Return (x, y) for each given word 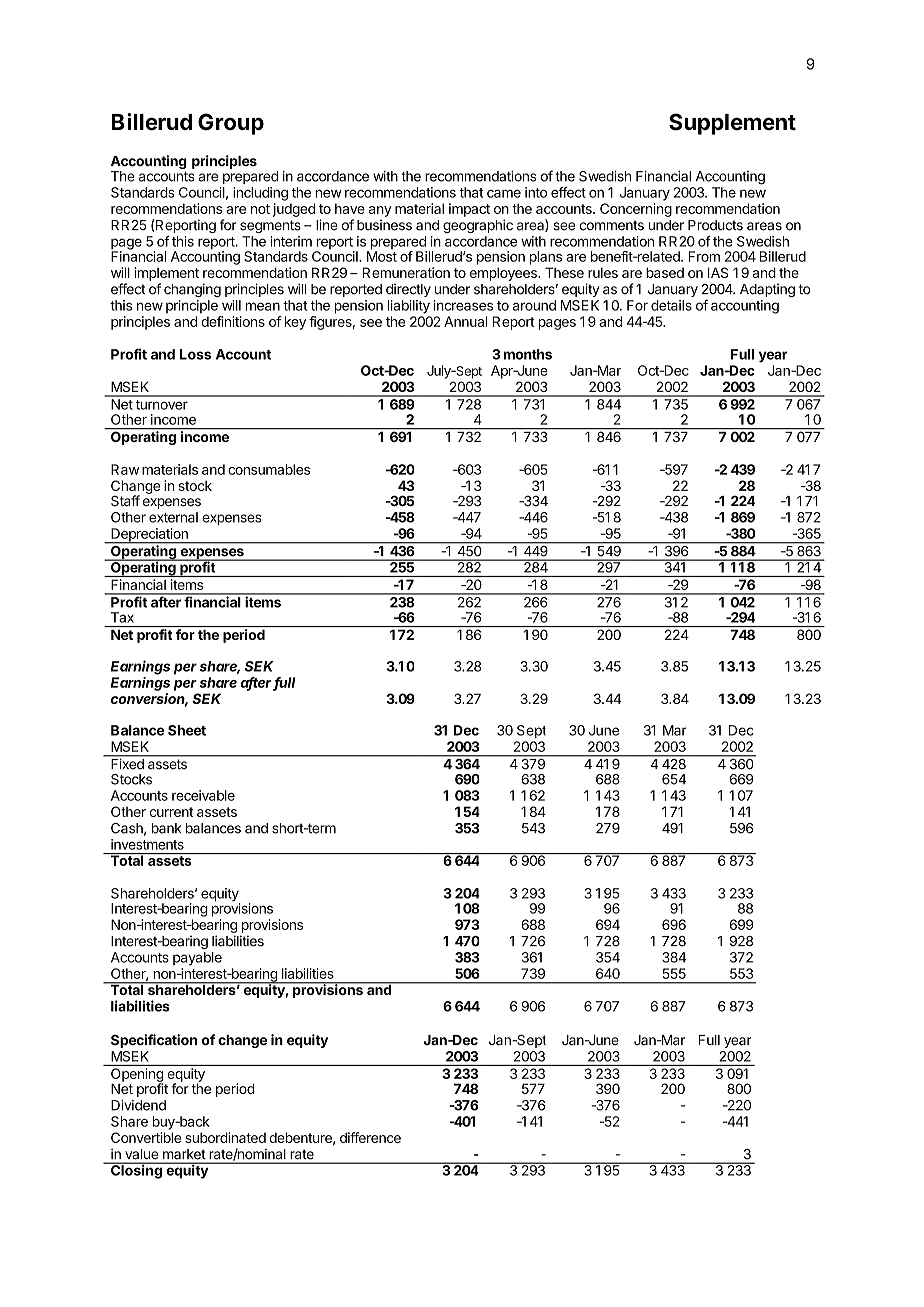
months (527, 354)
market (184, 1154)
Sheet (187, 730)
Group (231, 124)
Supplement (732, 124)
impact (469, 210)
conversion (149, 700)
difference (370, 1137)
